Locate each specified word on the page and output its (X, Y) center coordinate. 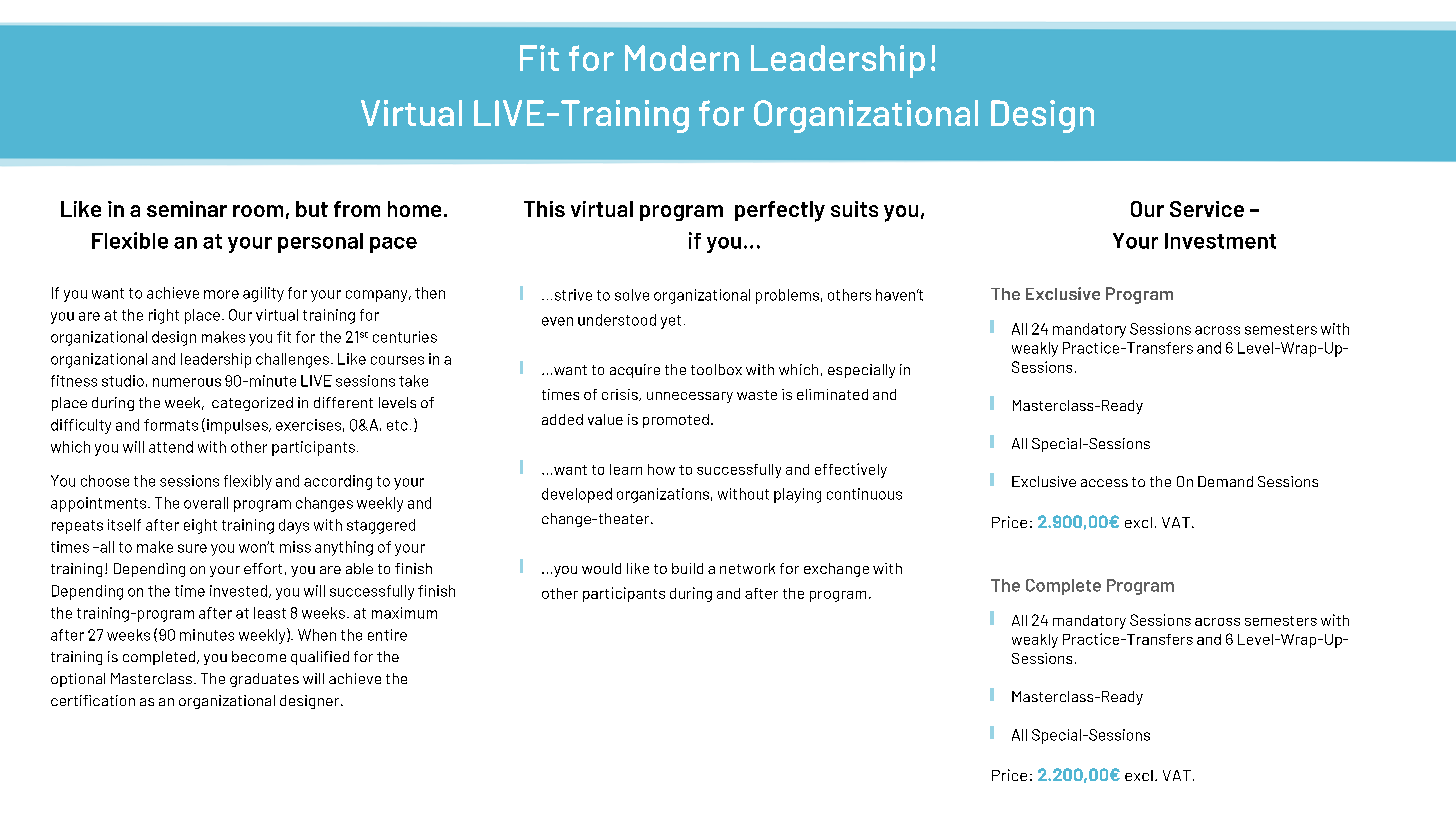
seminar (187, 209)
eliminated (832, 394)
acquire (635, 371)
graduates (264, 680)
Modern (682, 58)
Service (1207, 209)
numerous (187, 382)
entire (387, 635)
